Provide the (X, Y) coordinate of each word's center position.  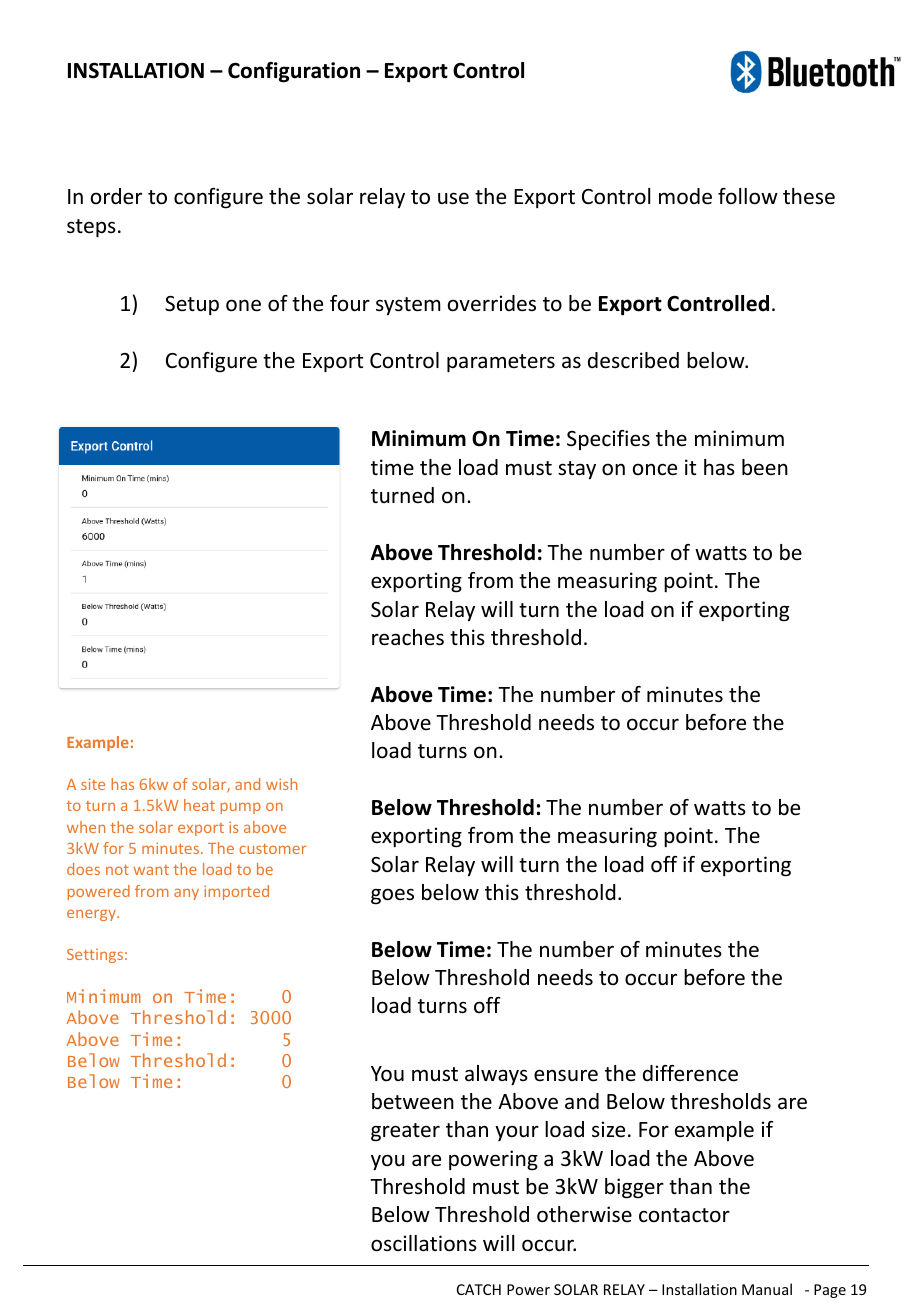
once (655, 469)
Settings (95, 956)
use (453, 198)
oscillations (424, 1243)
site (93, 784)
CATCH (479, 1289)
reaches (408, 637)
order (116, 196)
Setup (192, 305)
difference (690, 1073)
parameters (501, 363)
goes (392, 896)
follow (748, 196)
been (765, 467)
